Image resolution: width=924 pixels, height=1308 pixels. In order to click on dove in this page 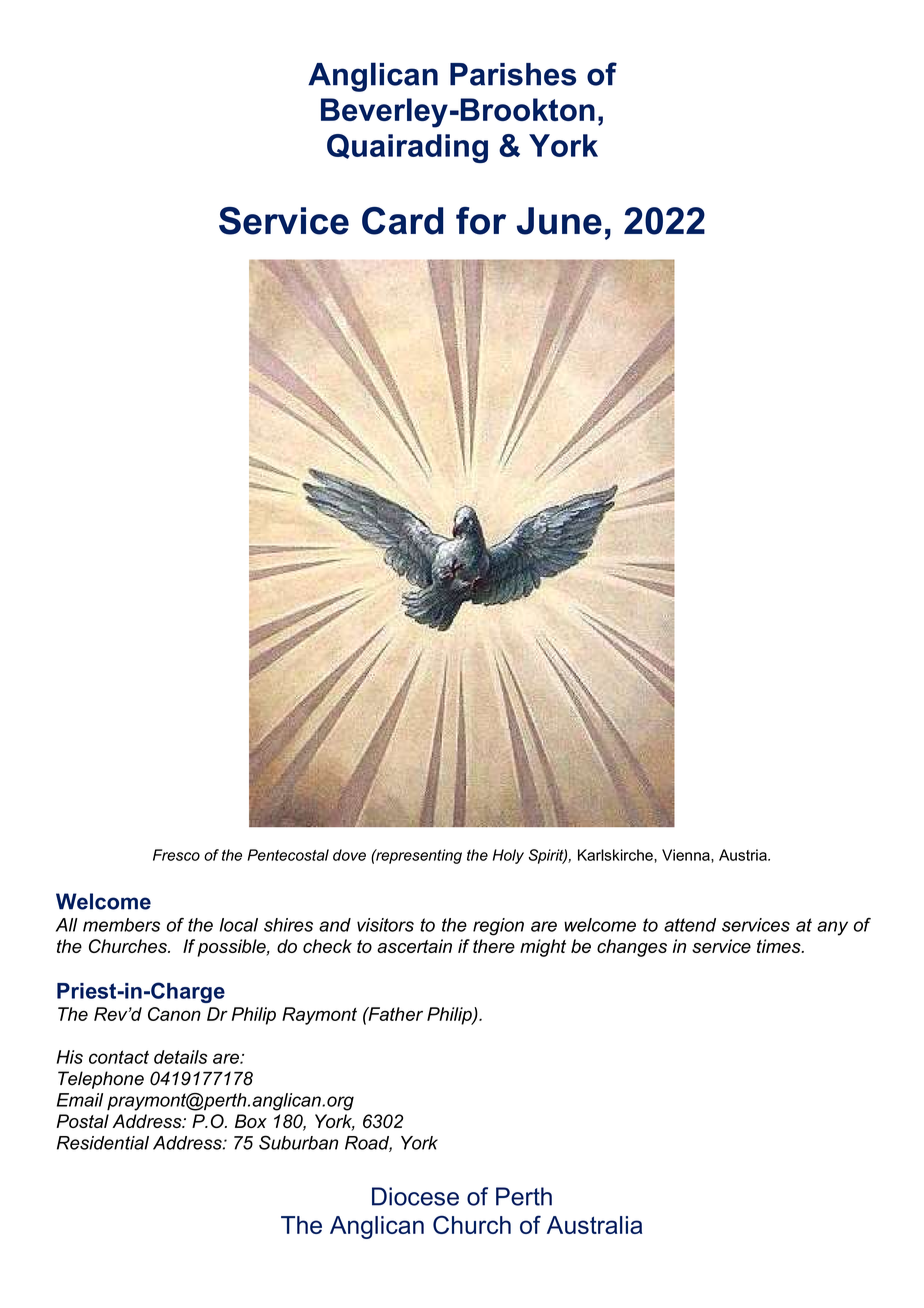, I will do `click(349, 855)`.
